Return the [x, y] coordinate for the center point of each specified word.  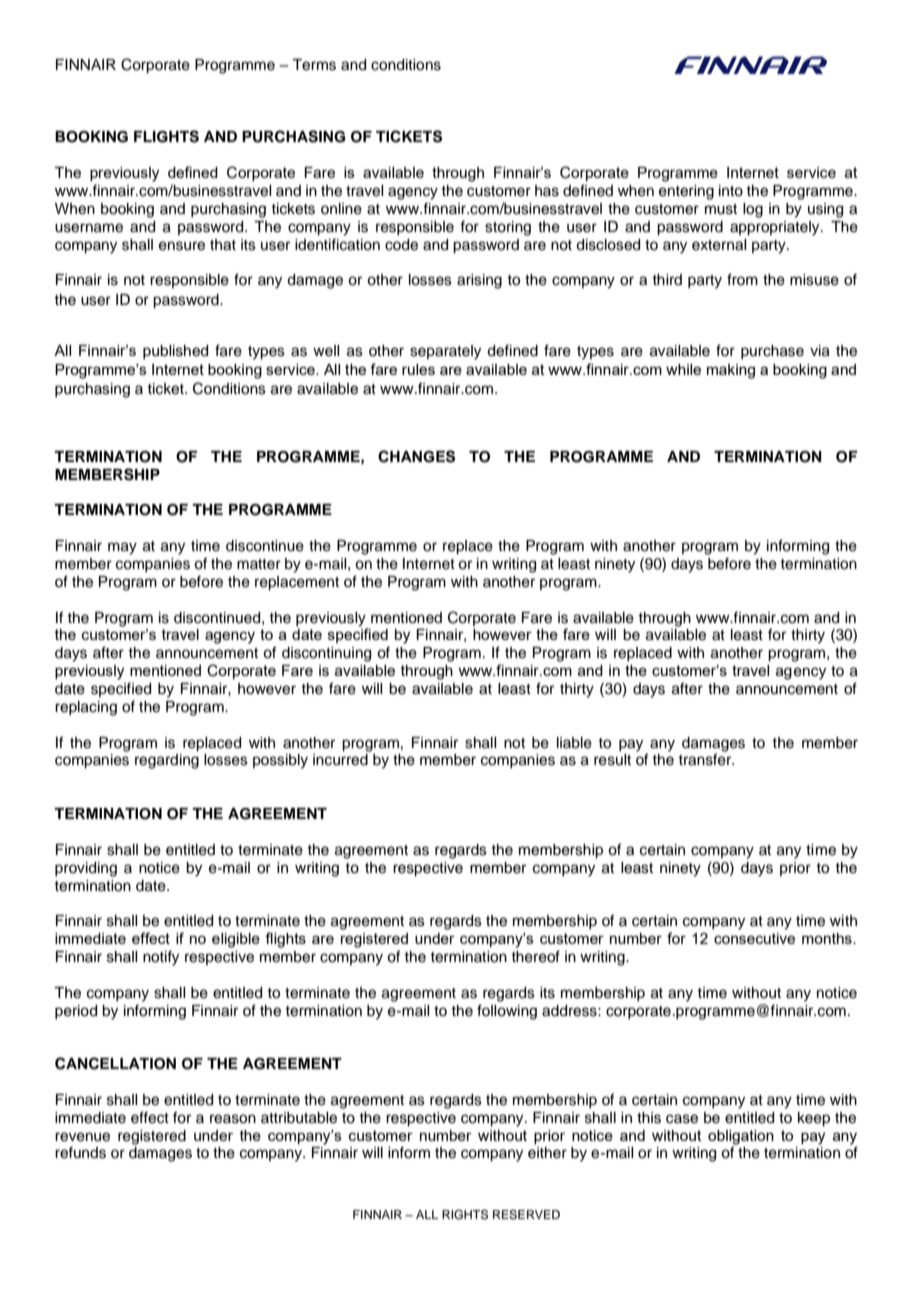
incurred [340, 760]
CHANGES [416, 456]
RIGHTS [465, 1215]
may [122, 548]
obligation [741, 1137]
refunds [80, 1152]
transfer [706, 759]
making [731, 371]
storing [508, 228]
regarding [167, 761]
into [731, 191]
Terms [314, 65]
